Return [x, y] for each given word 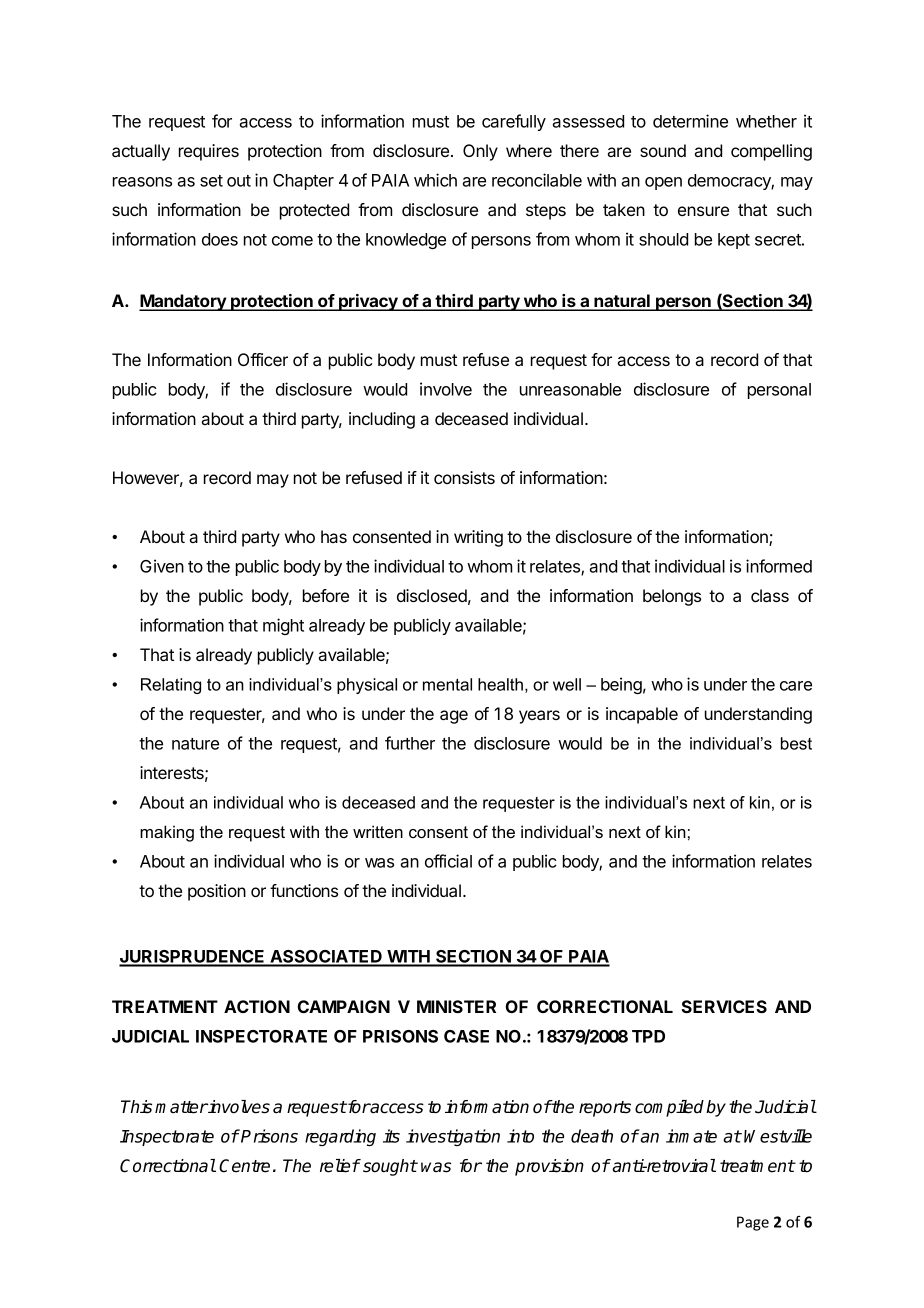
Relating [171, 686]
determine [690, 121]
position [217, 892]
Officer [263, 359]
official [448, 861]
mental [447, 684]
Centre [244, 1166]
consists [464, 477]
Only [480, 152]
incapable [642, 715]
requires [209, 152]
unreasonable [570, 389]
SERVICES [724, 1006]
